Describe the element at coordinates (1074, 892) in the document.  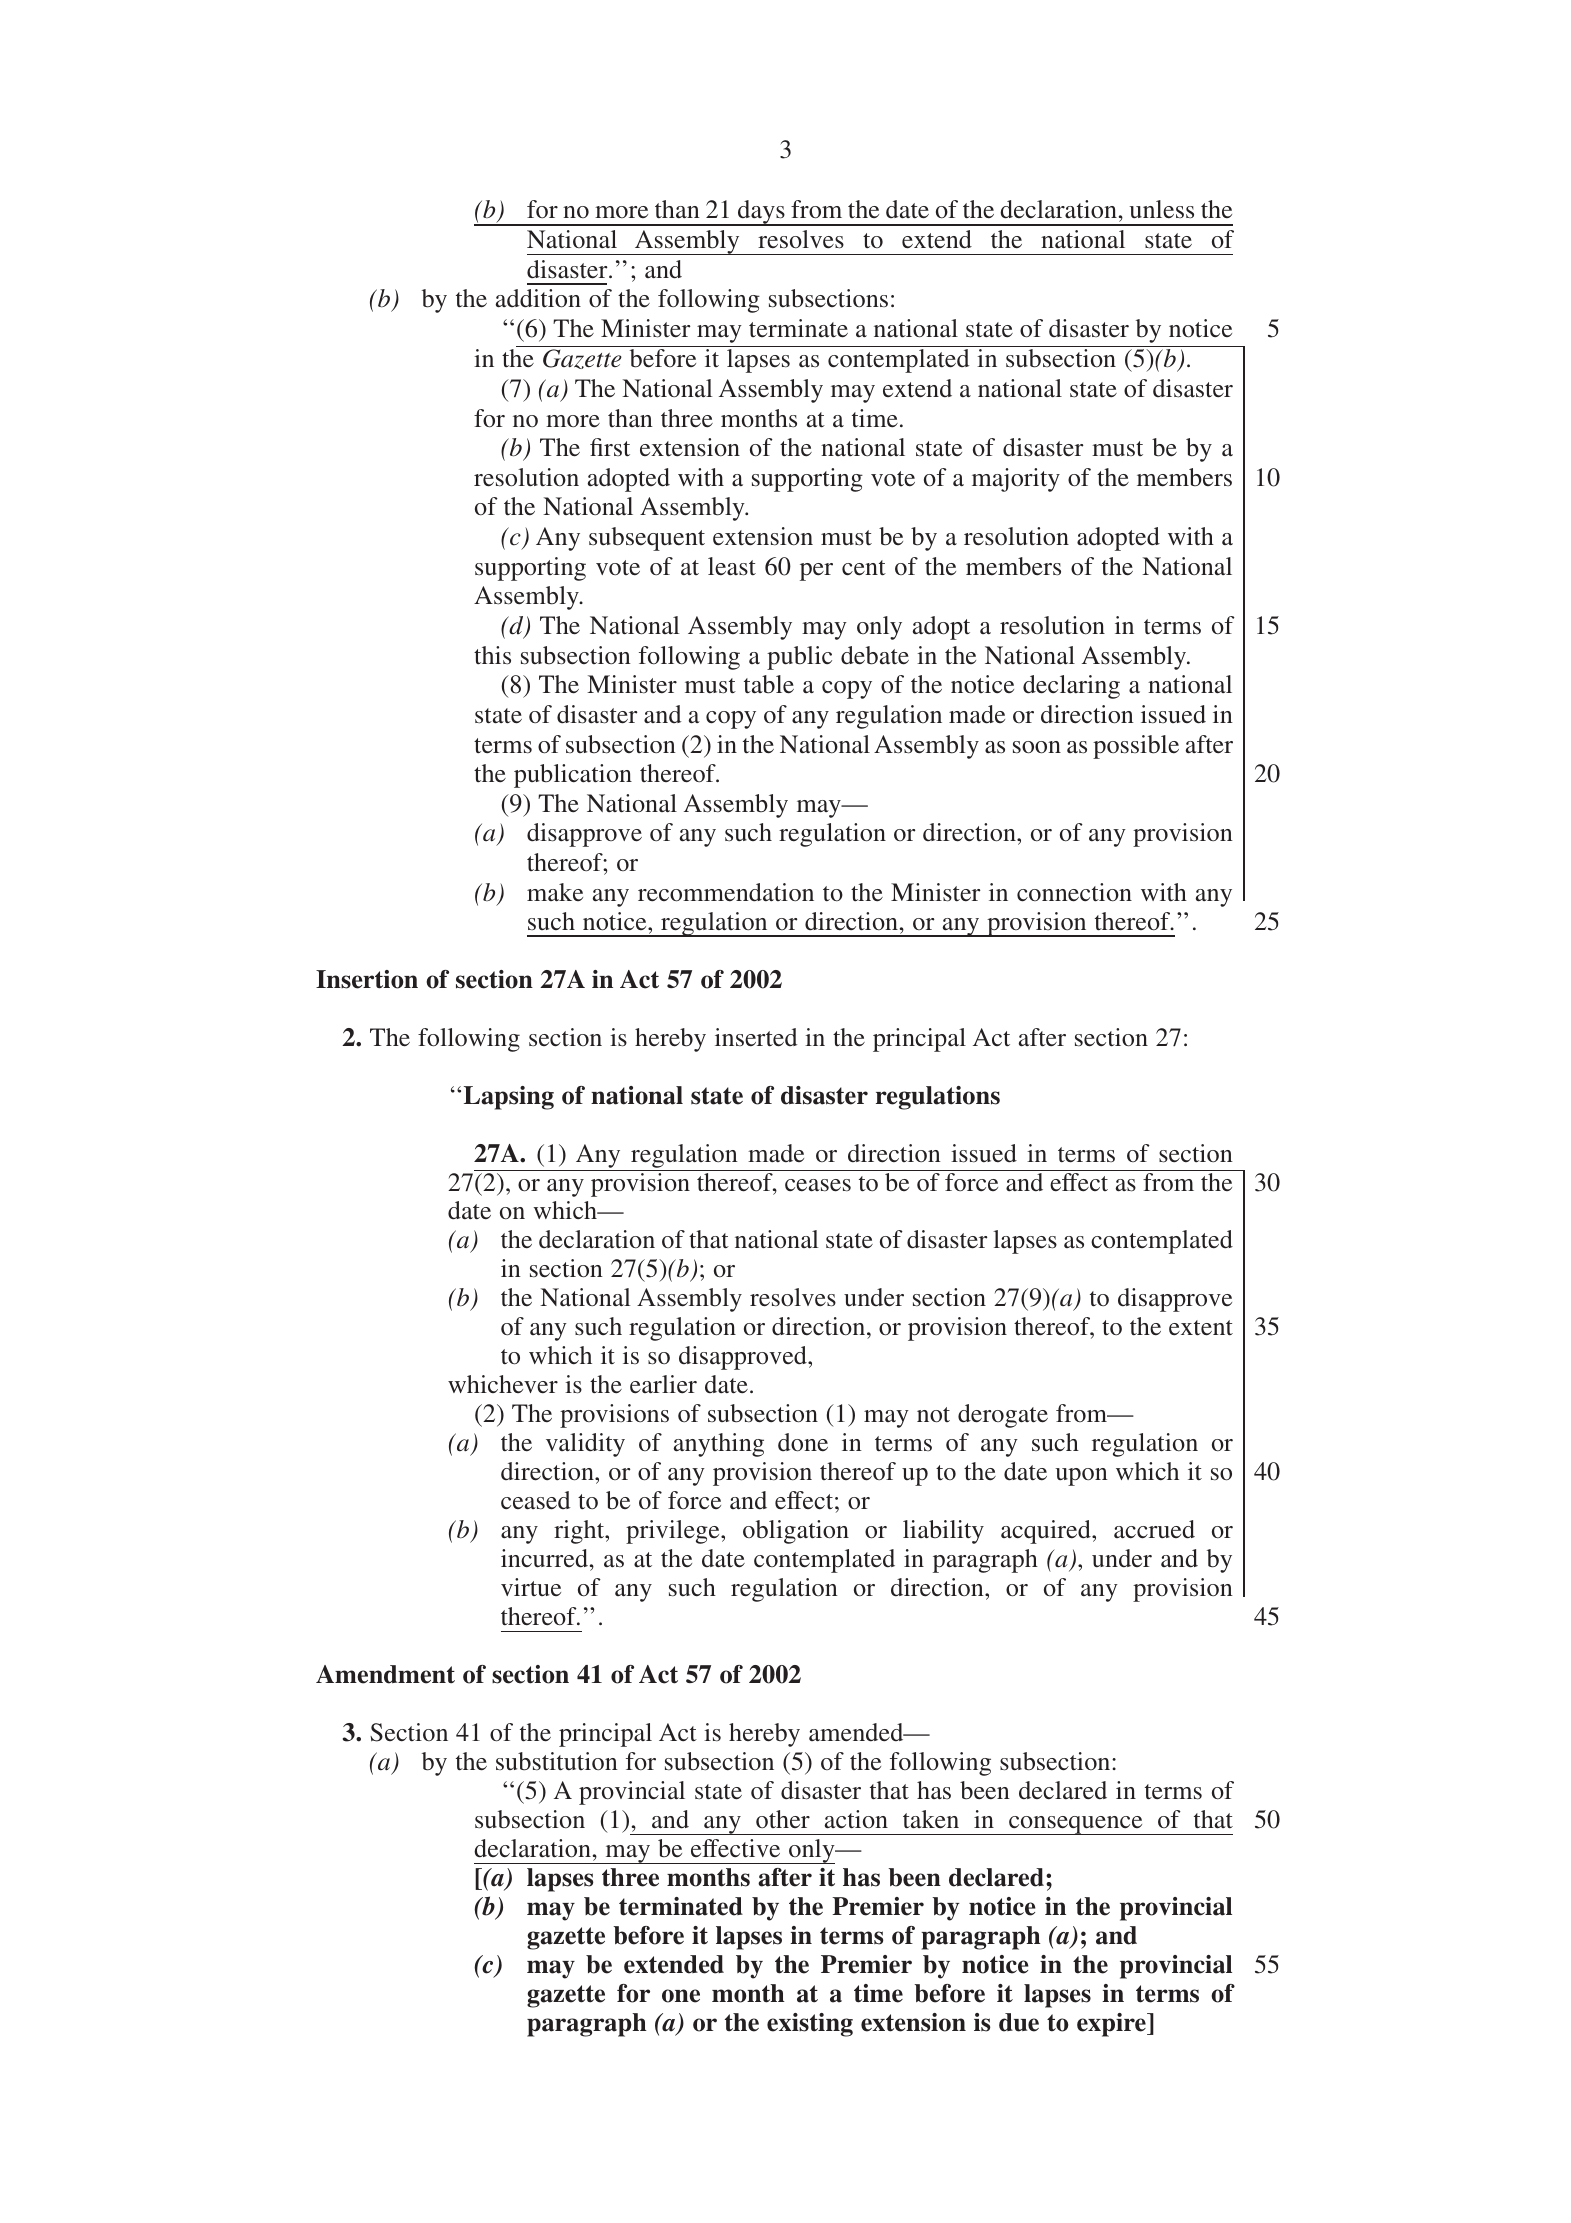
I see `connection` at that location.
